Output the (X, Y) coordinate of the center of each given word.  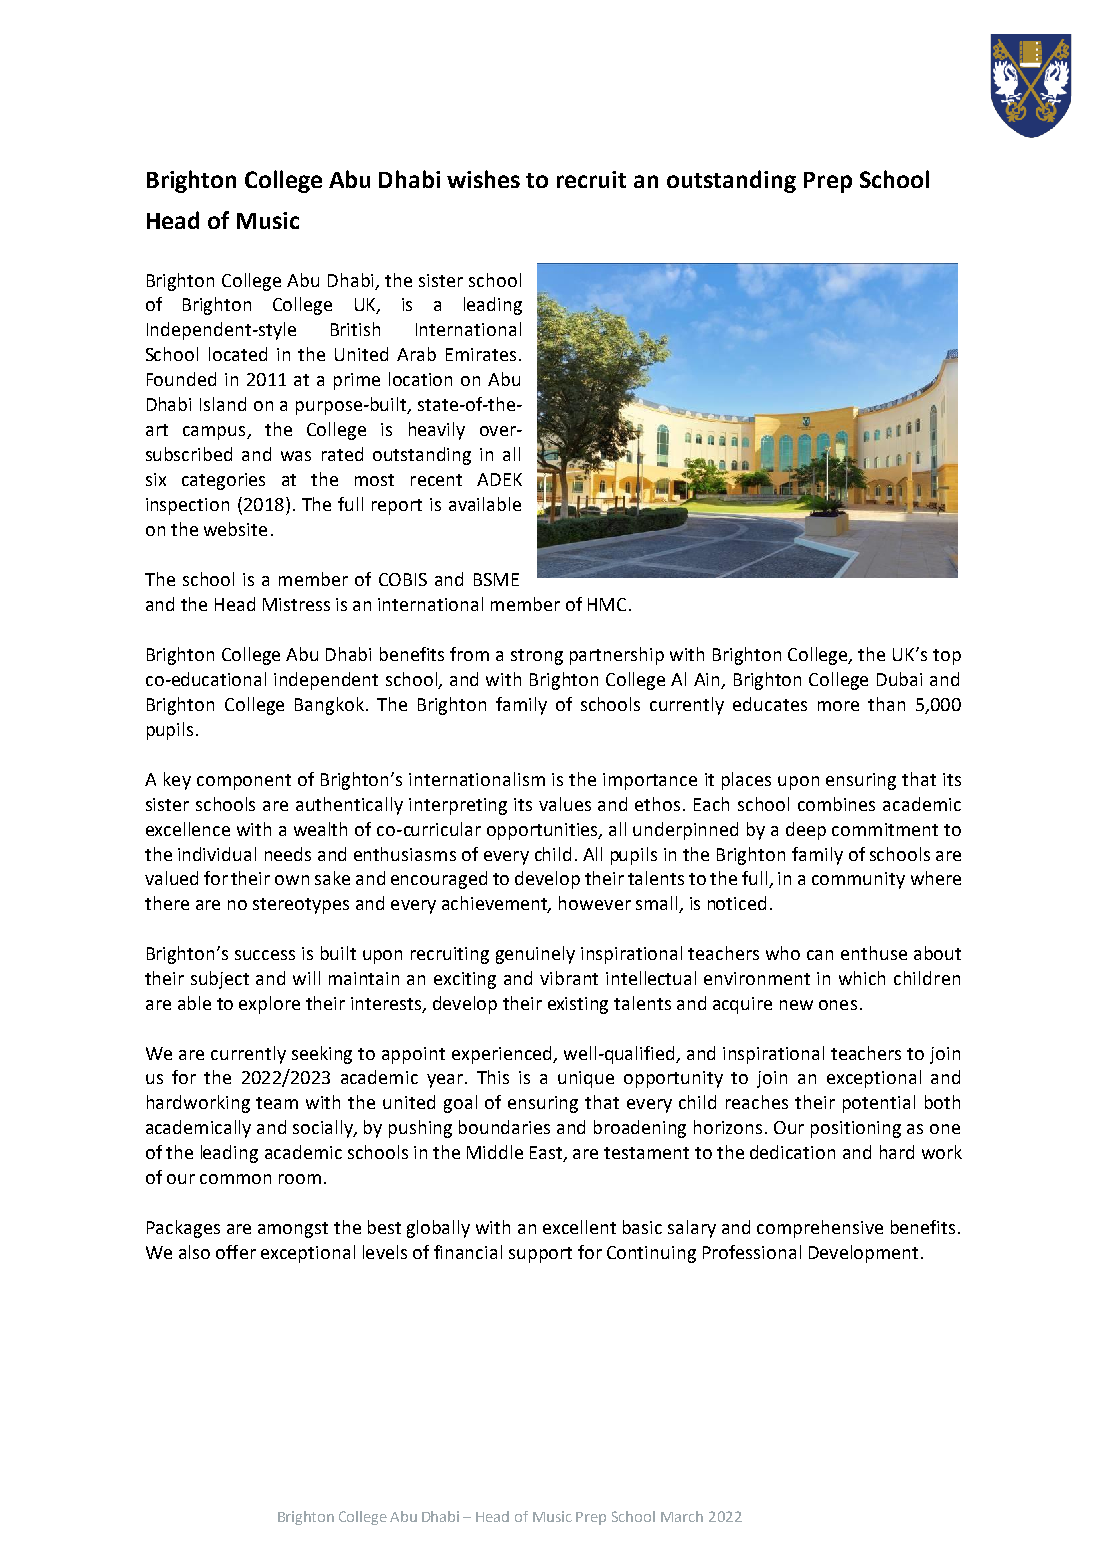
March (682, 1516)
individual (217, 854)
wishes (483, 179)
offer (236, 1252)
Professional (752, 1252)
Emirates (481, 354)
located (238, 354)
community (858, 880)
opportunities (544, 831)
